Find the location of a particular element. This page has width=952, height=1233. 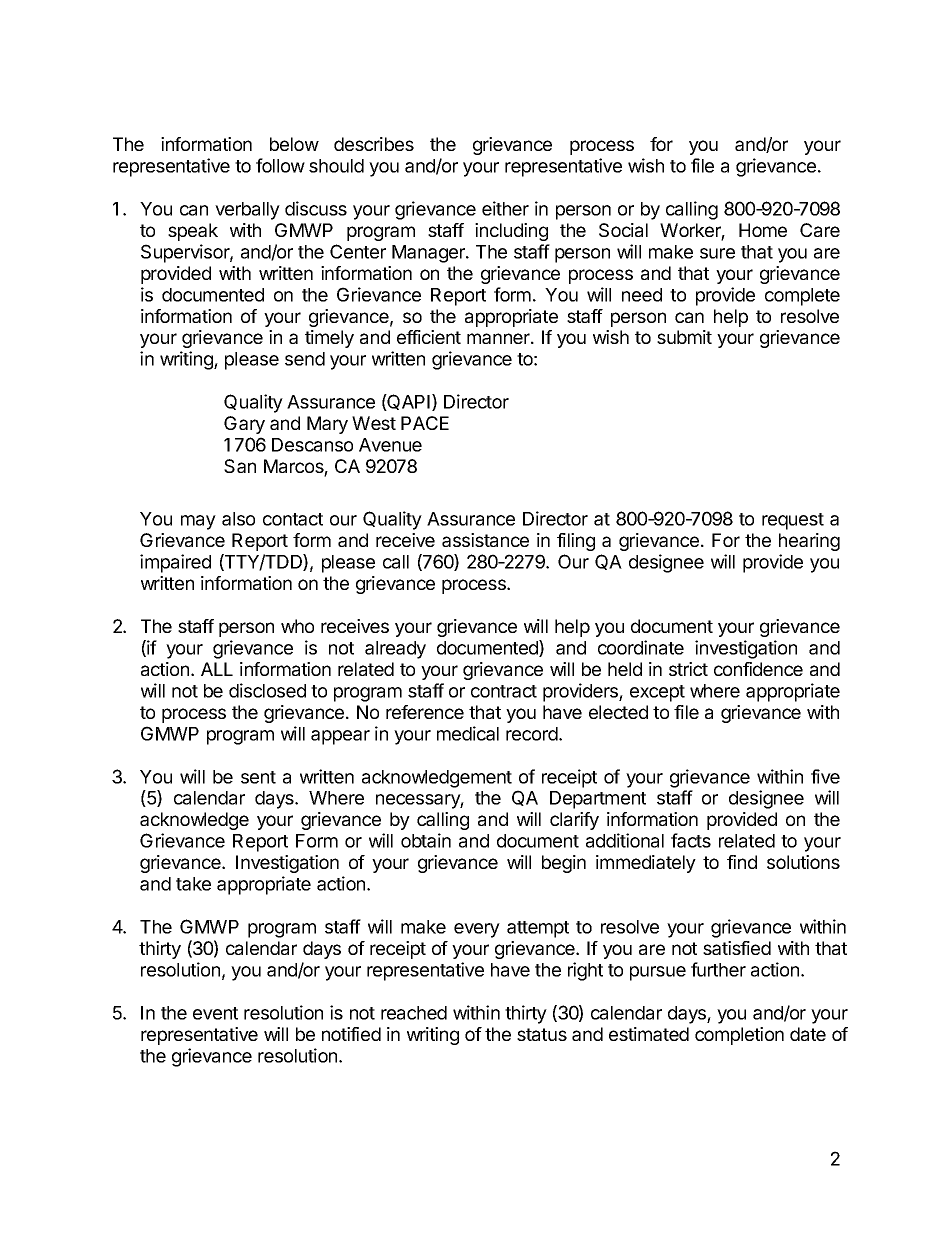

follow is located at coordinates (280, 165).
